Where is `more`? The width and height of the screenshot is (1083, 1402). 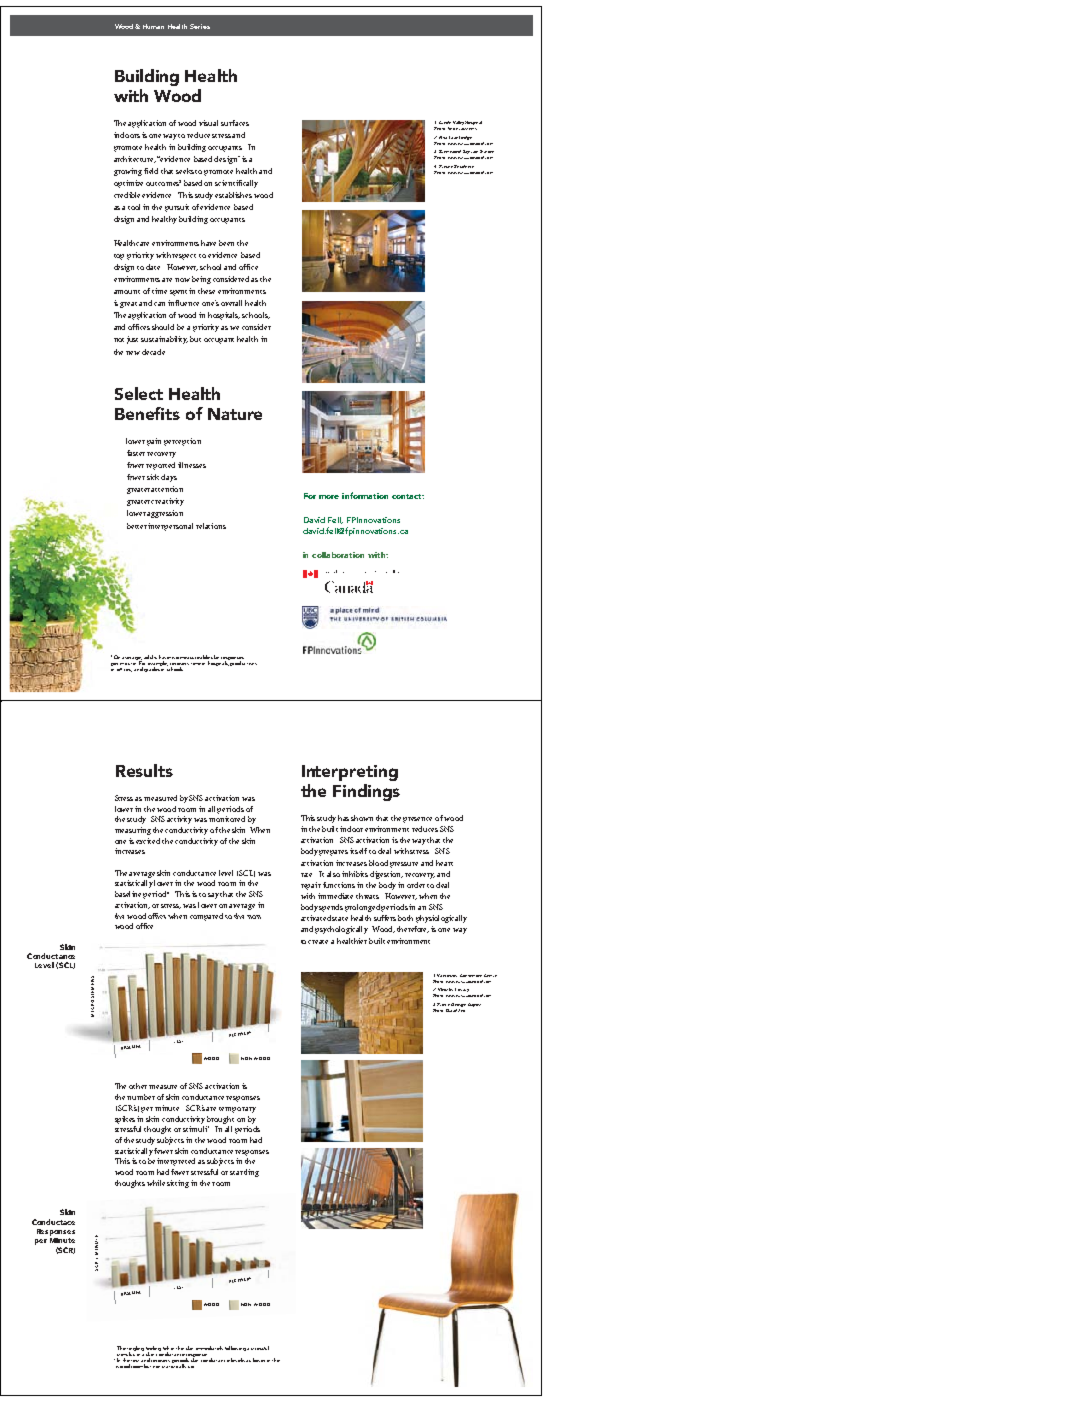
more is located at coordinates (329, 497).
